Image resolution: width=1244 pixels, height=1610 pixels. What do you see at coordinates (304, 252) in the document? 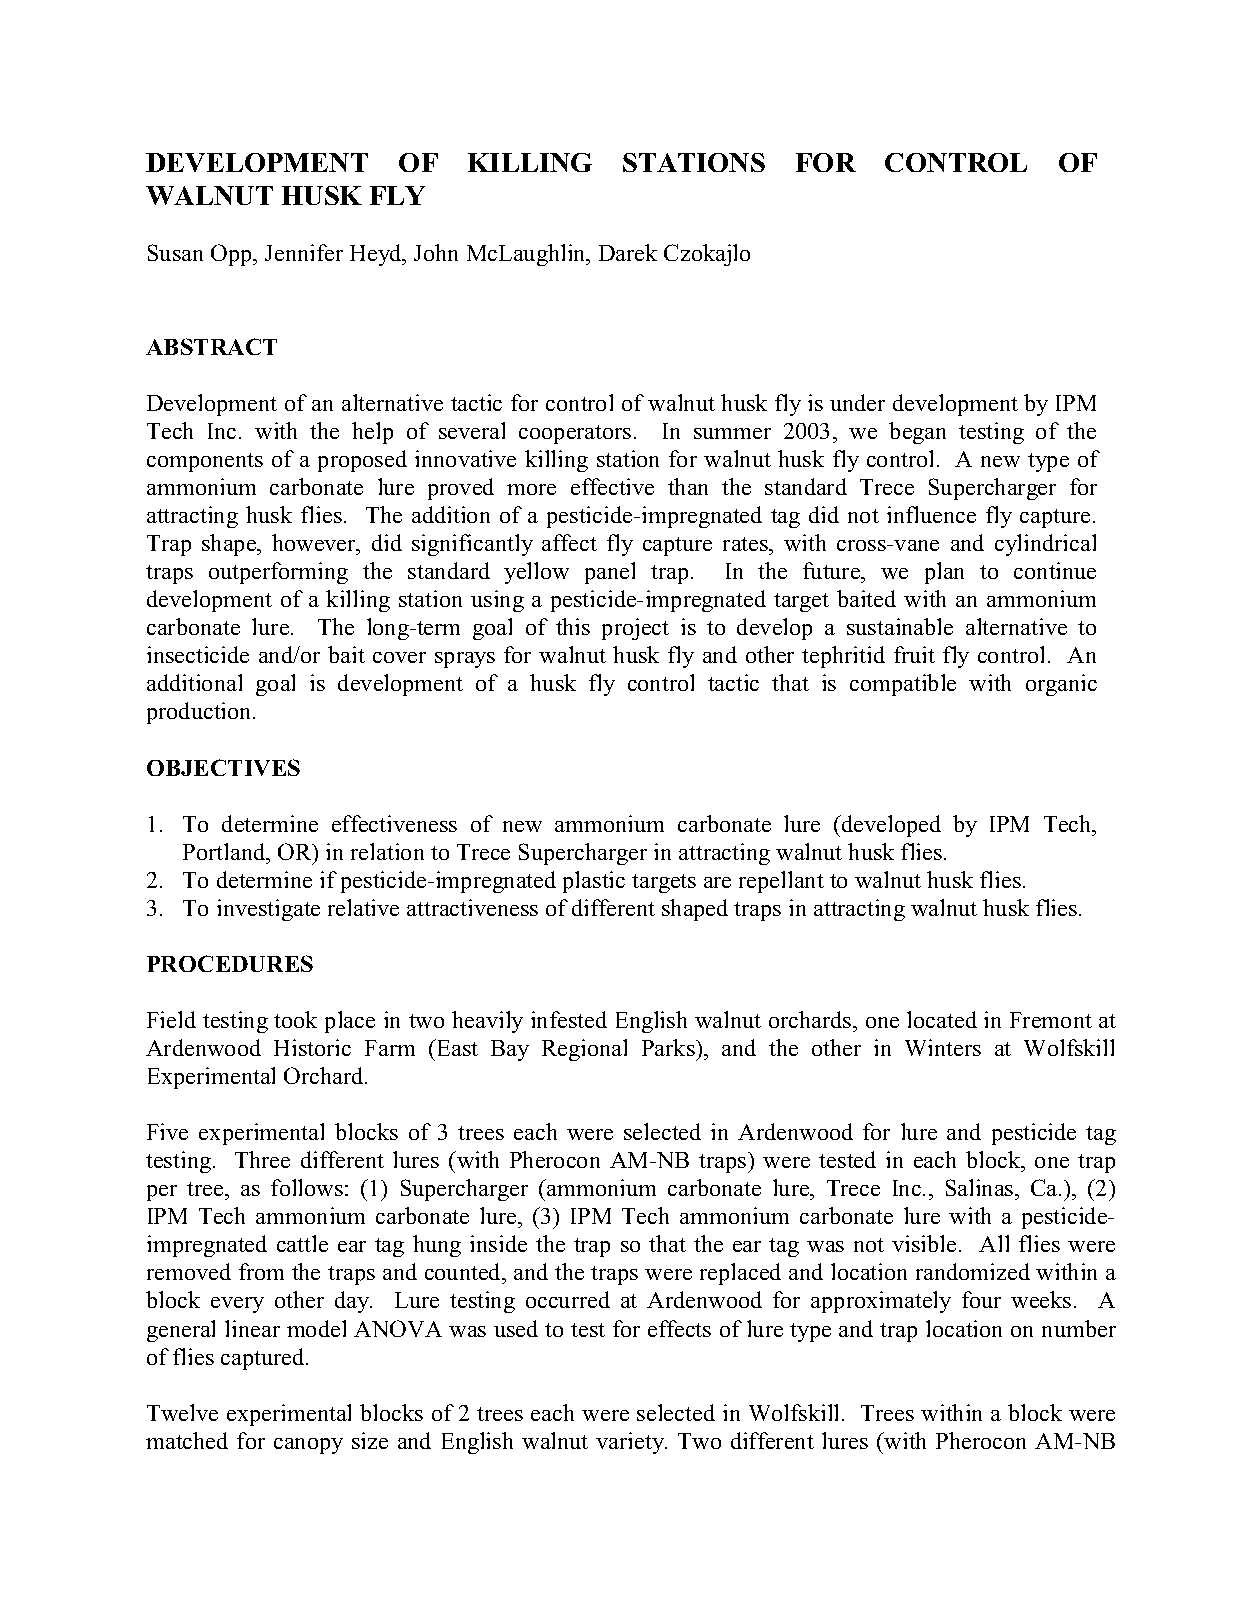
I see `Jennifer` at bounding box center [304, 252].
